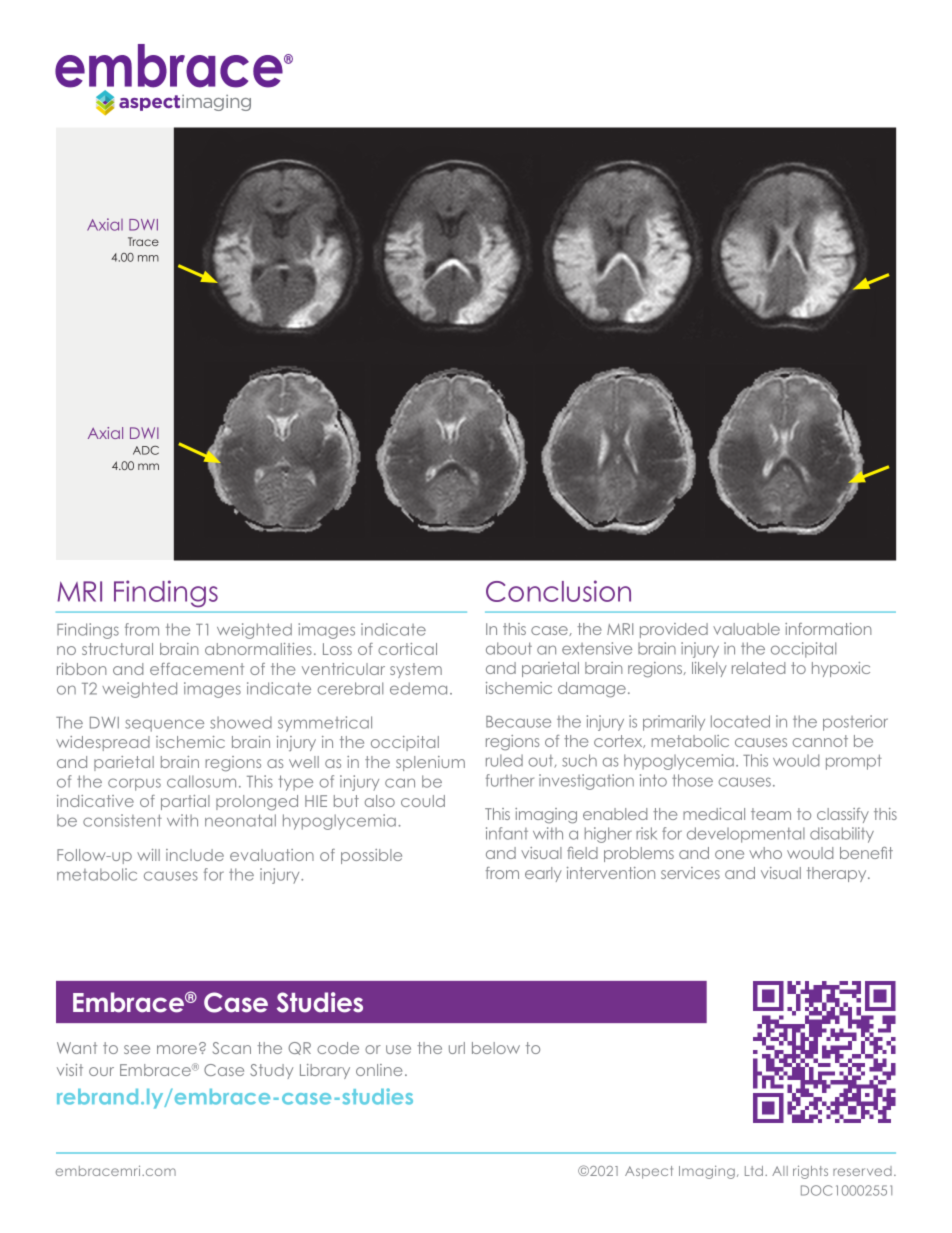 This page has height=1233, width=952. Describe the element at coordinates (146, 450) in the page. I see `ADC` at that location.
